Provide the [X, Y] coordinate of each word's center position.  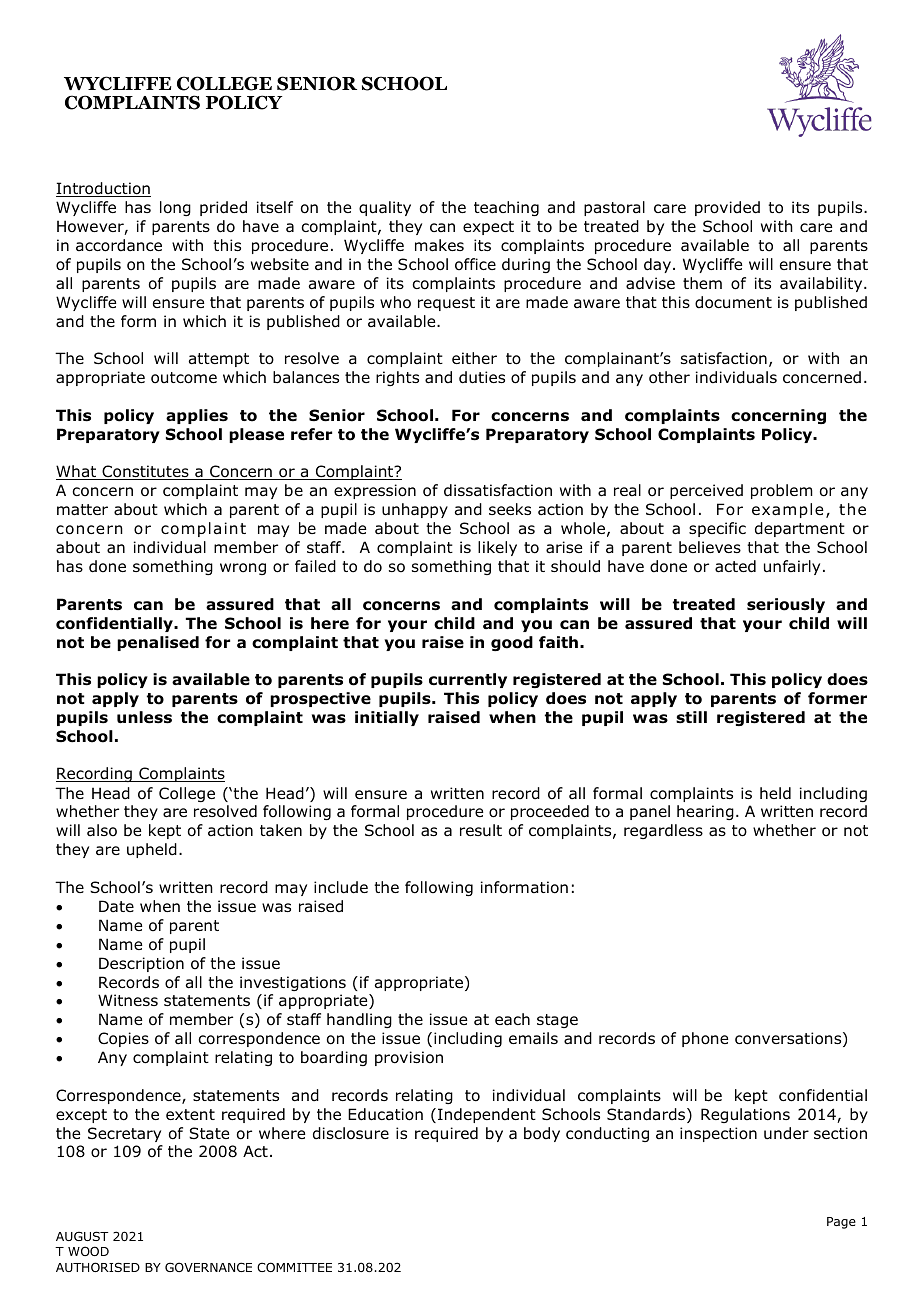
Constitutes [145, 472]
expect [488, 228]
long [175, 208]
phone [705, 1039]
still [691, 717]
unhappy [415, 510]
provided [727, 208]
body [542, 1134]
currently [468, 680]
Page [841, 1223]
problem [782, 491]
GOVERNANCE [208, 1267]
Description [141, 964]
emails [533, 1038]
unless [144, 717]
